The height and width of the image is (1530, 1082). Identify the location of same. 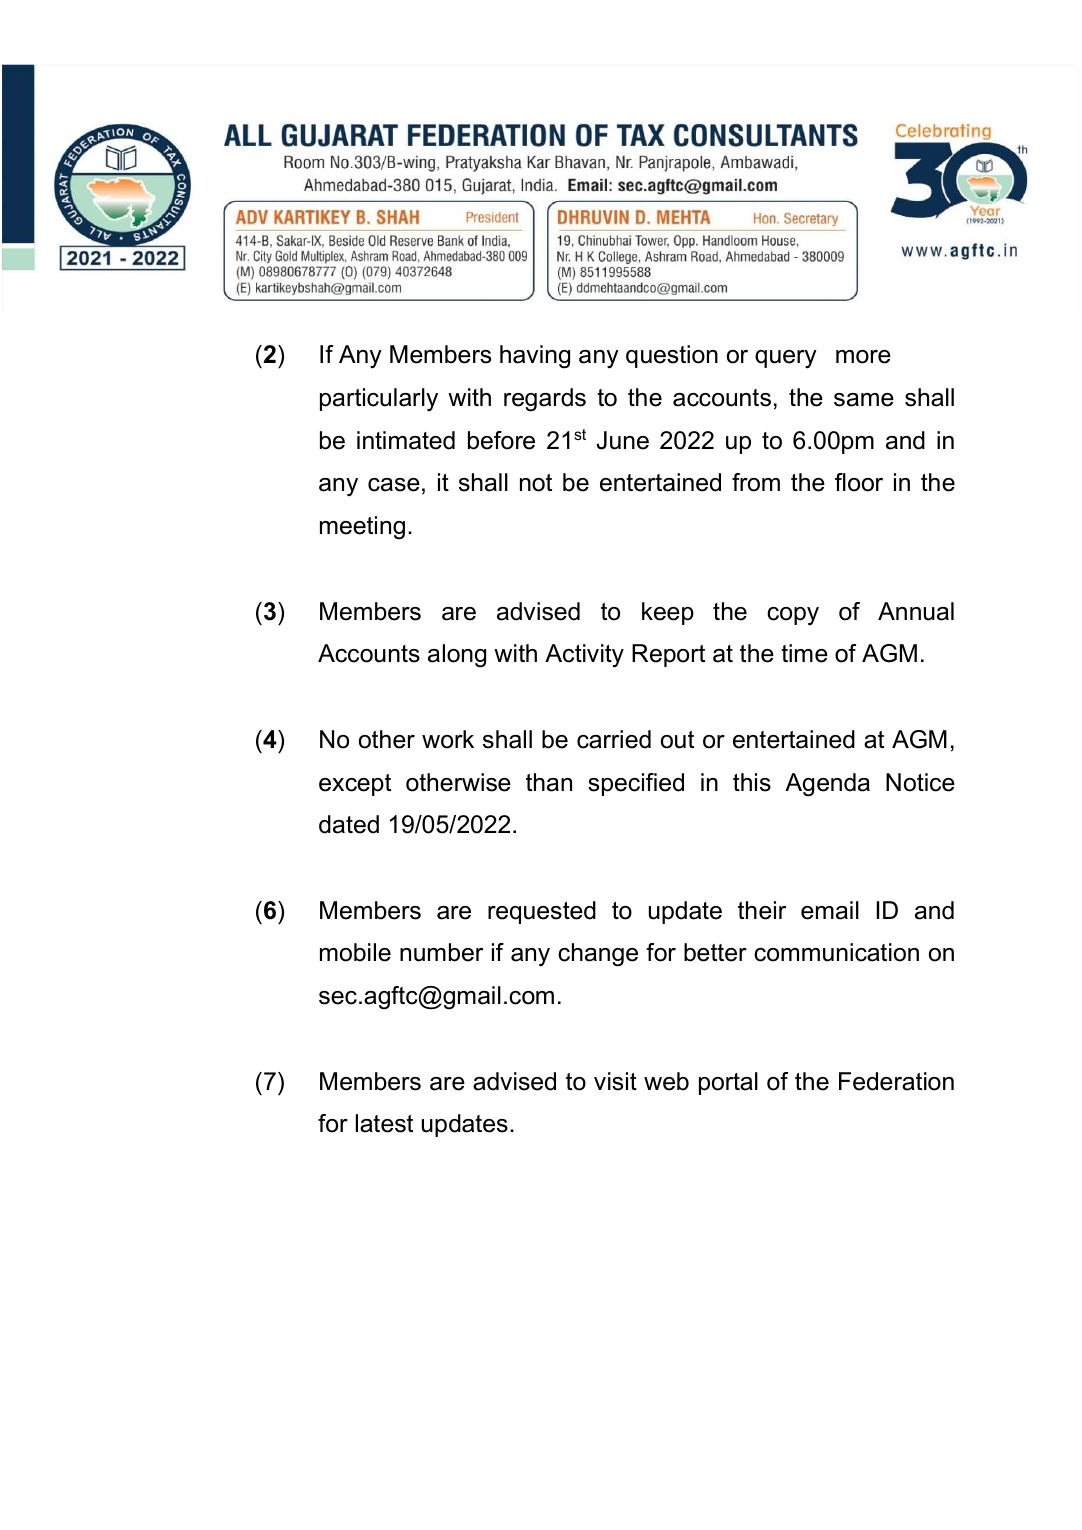
(864, 400).
